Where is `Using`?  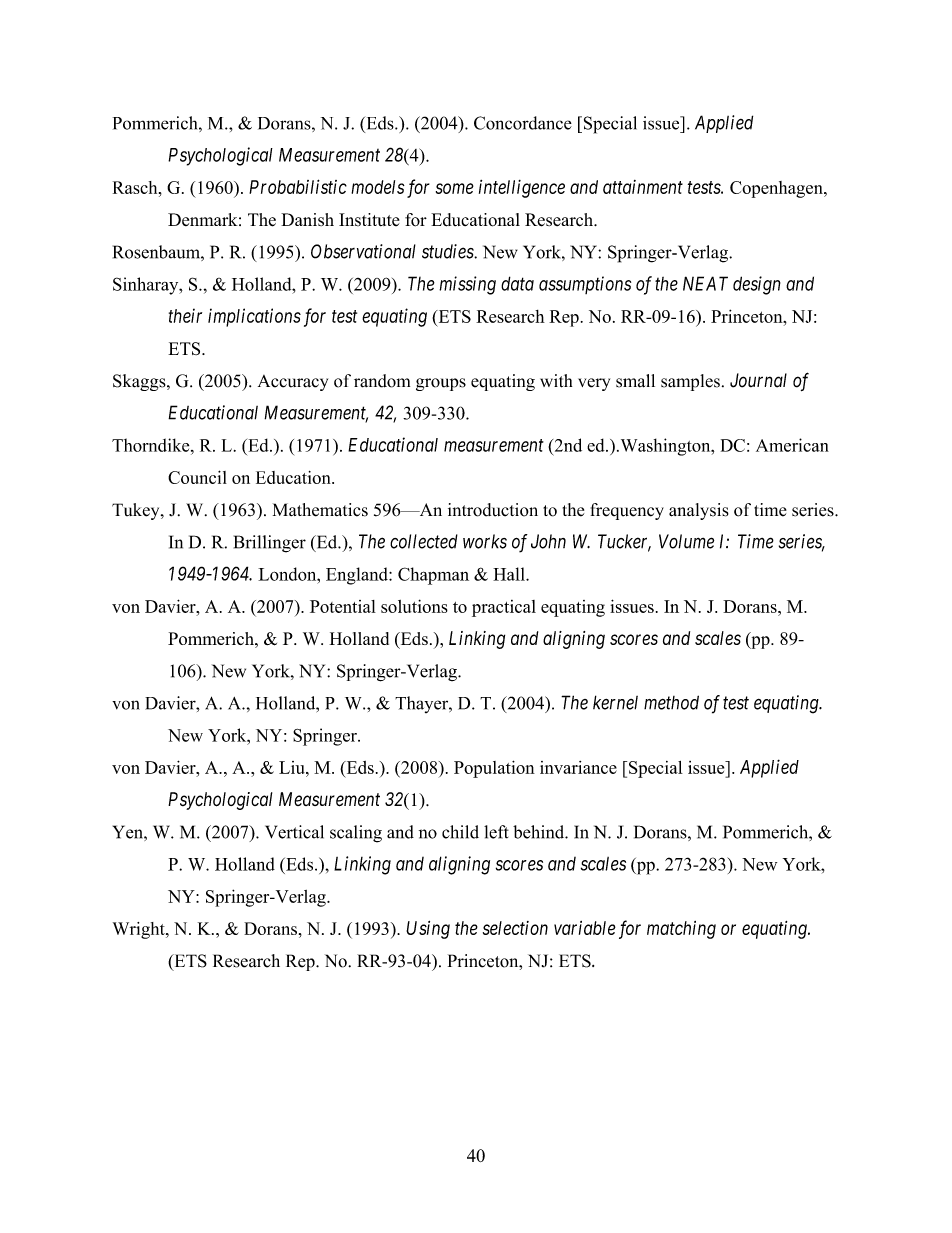
Using is located at coordinates (428, 930).
